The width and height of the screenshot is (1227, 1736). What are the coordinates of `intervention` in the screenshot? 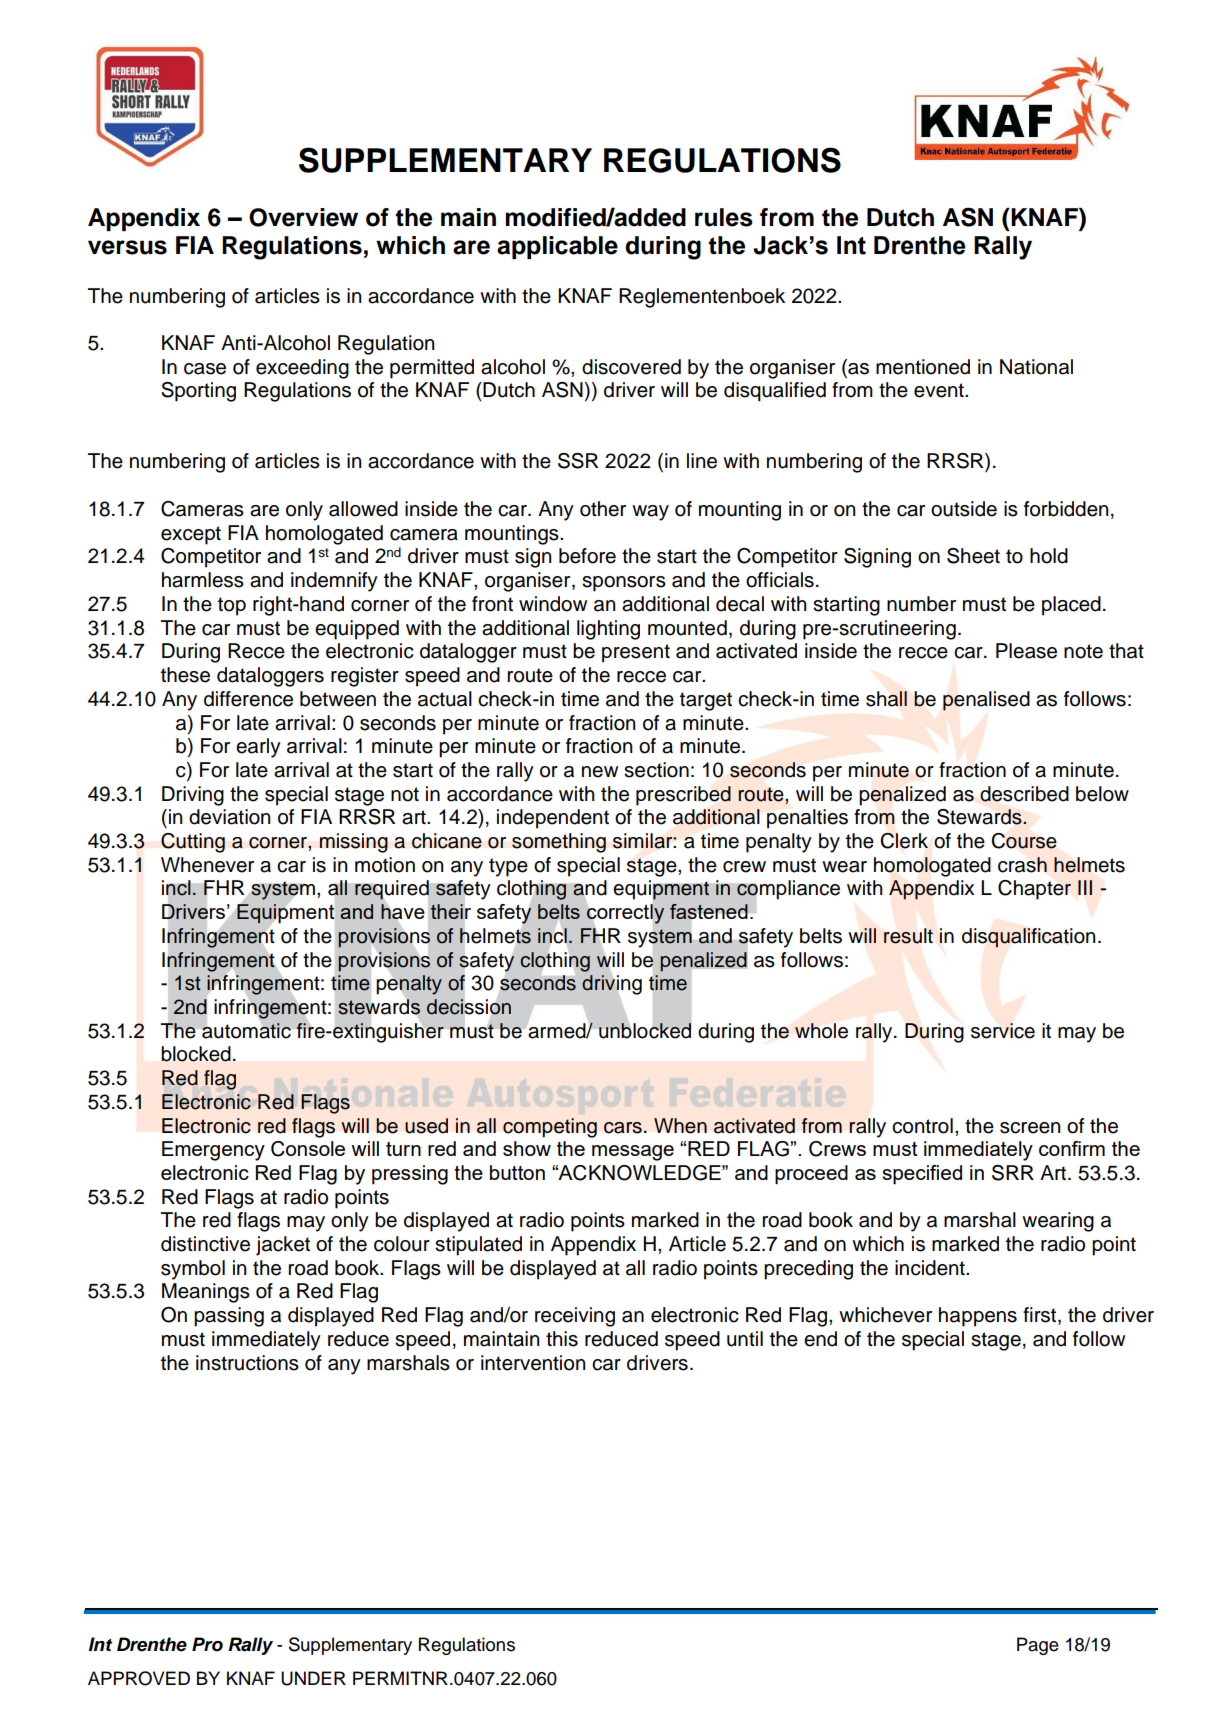 It's located at (533, 1363).
